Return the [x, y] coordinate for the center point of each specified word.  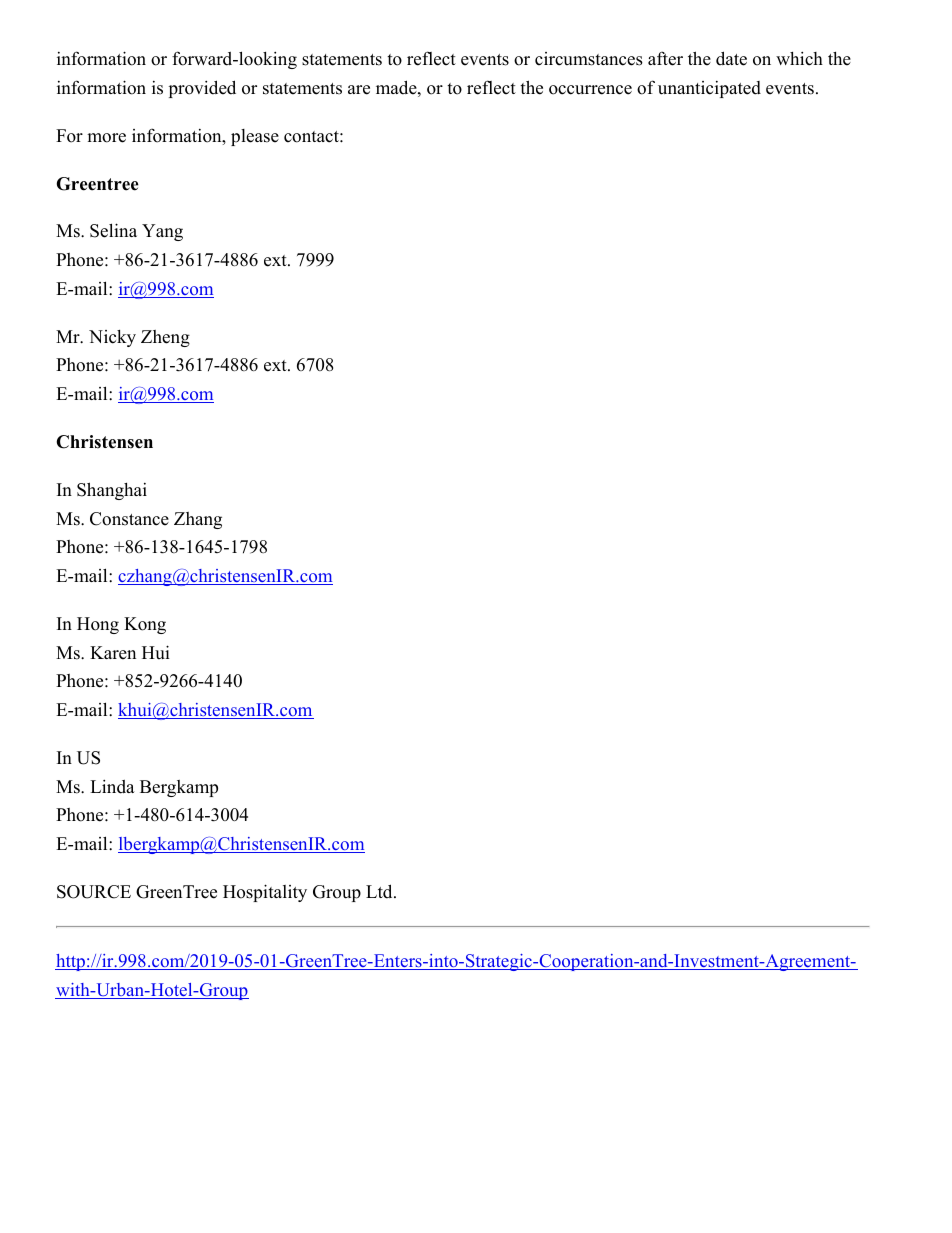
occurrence [590, 90]
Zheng [165, 338]
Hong [98, 625]
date [731, 58]
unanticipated [709, 89]
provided [202, 89]
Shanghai [112, 491]
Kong [145, 625]
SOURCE [94, 892]
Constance [129, 519]
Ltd [380, 891]
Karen [113, 653]
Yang [162, 232]
